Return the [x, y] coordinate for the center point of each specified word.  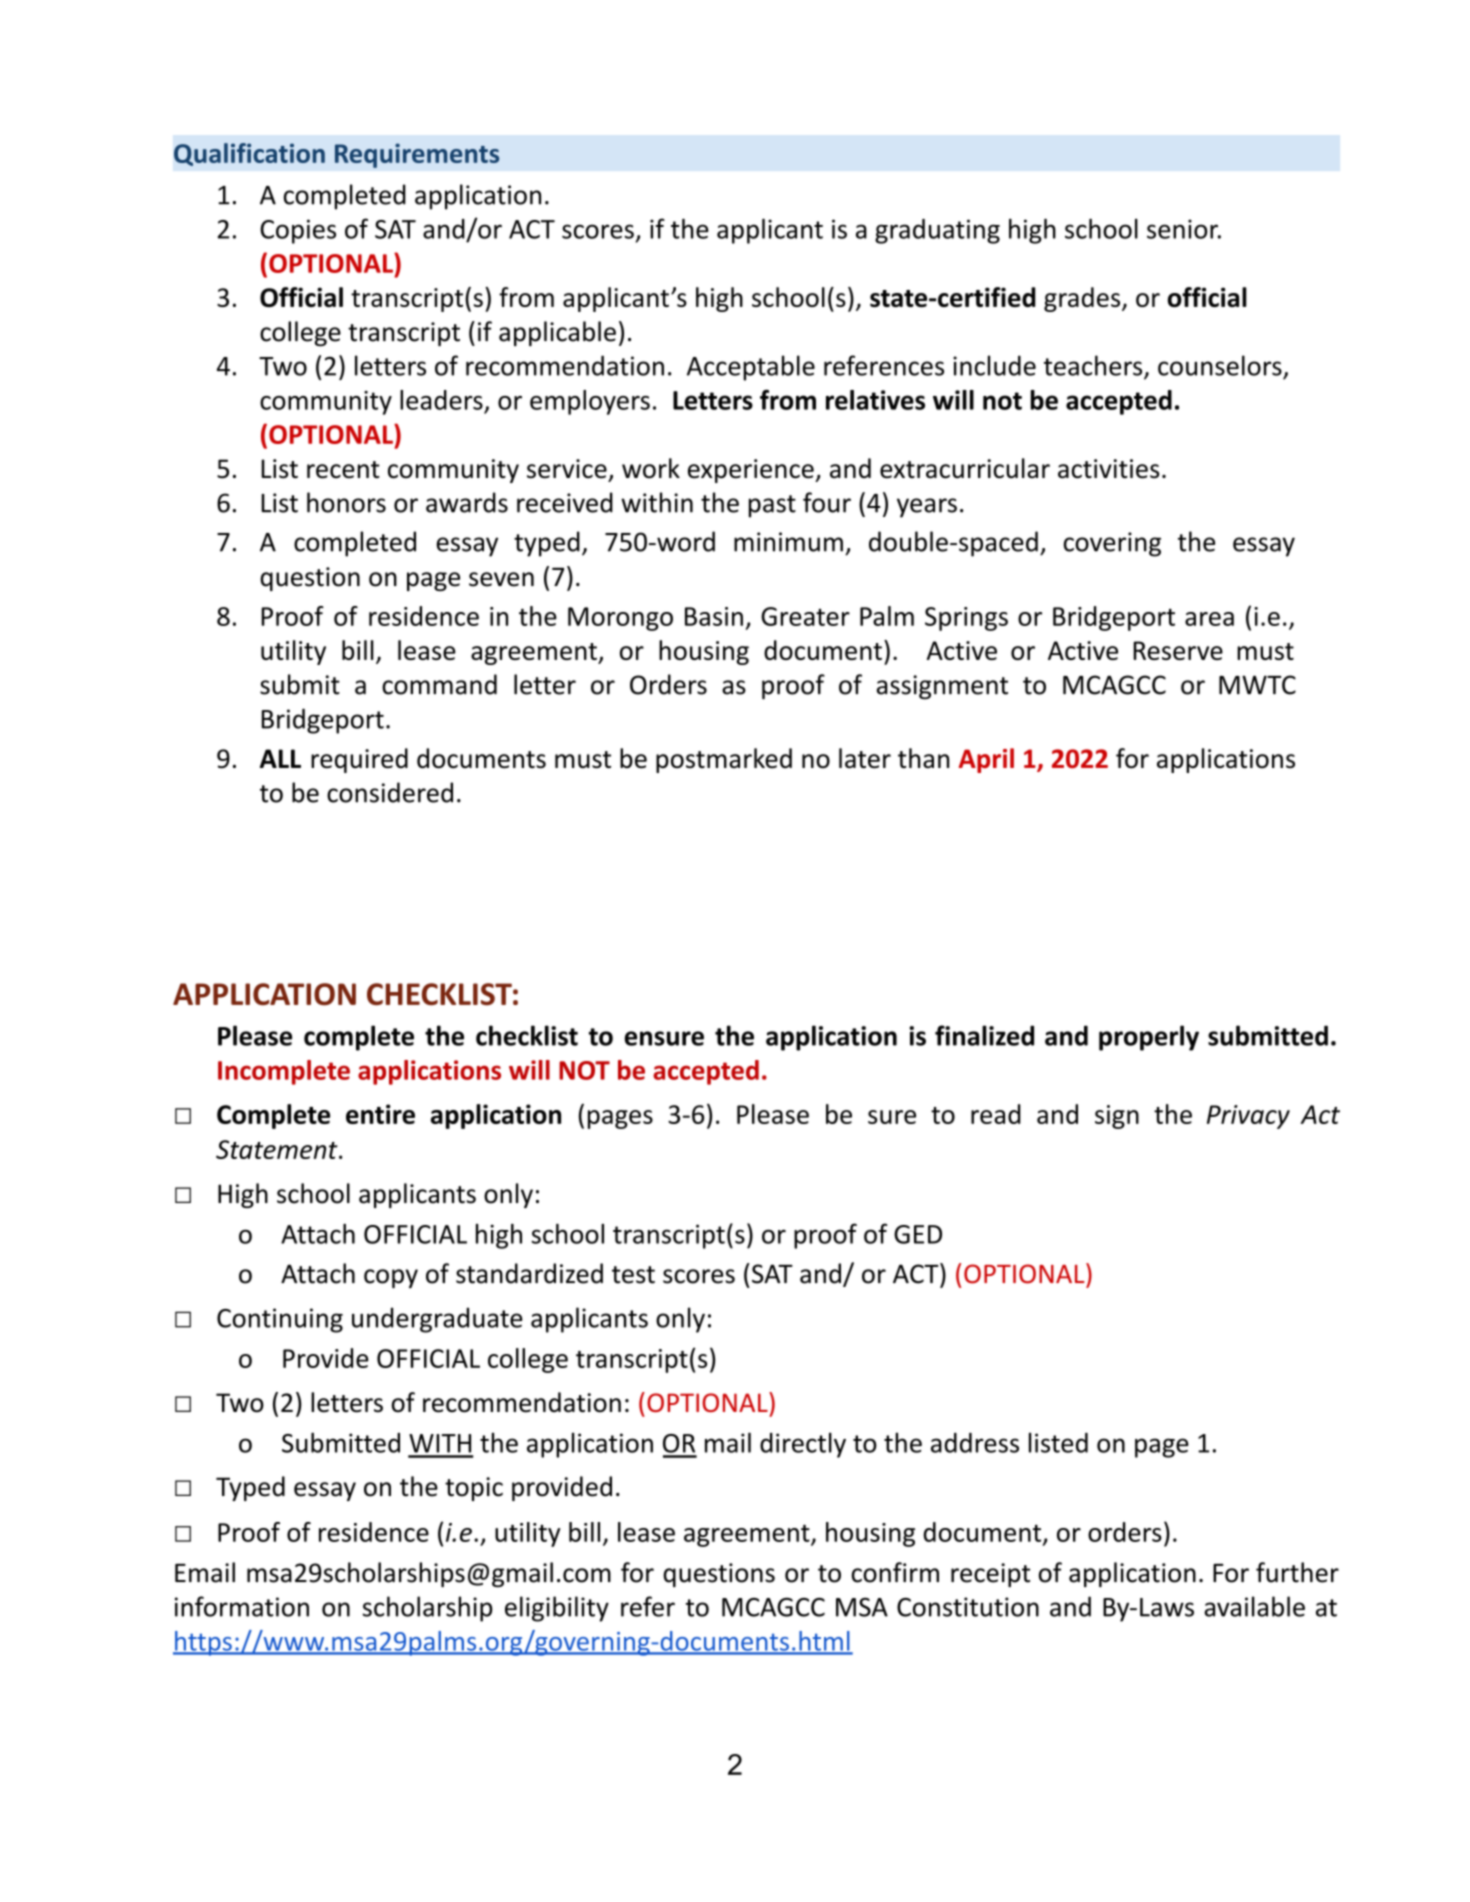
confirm [895, 1572]
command [439, 684]
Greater [805, 616]
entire [380, 1114]
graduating [937, 231]
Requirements [417, 155]
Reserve [1178, 650]
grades [1083, 299]
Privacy [1248, 1117]
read [996, 1114]
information [242, 1606]
